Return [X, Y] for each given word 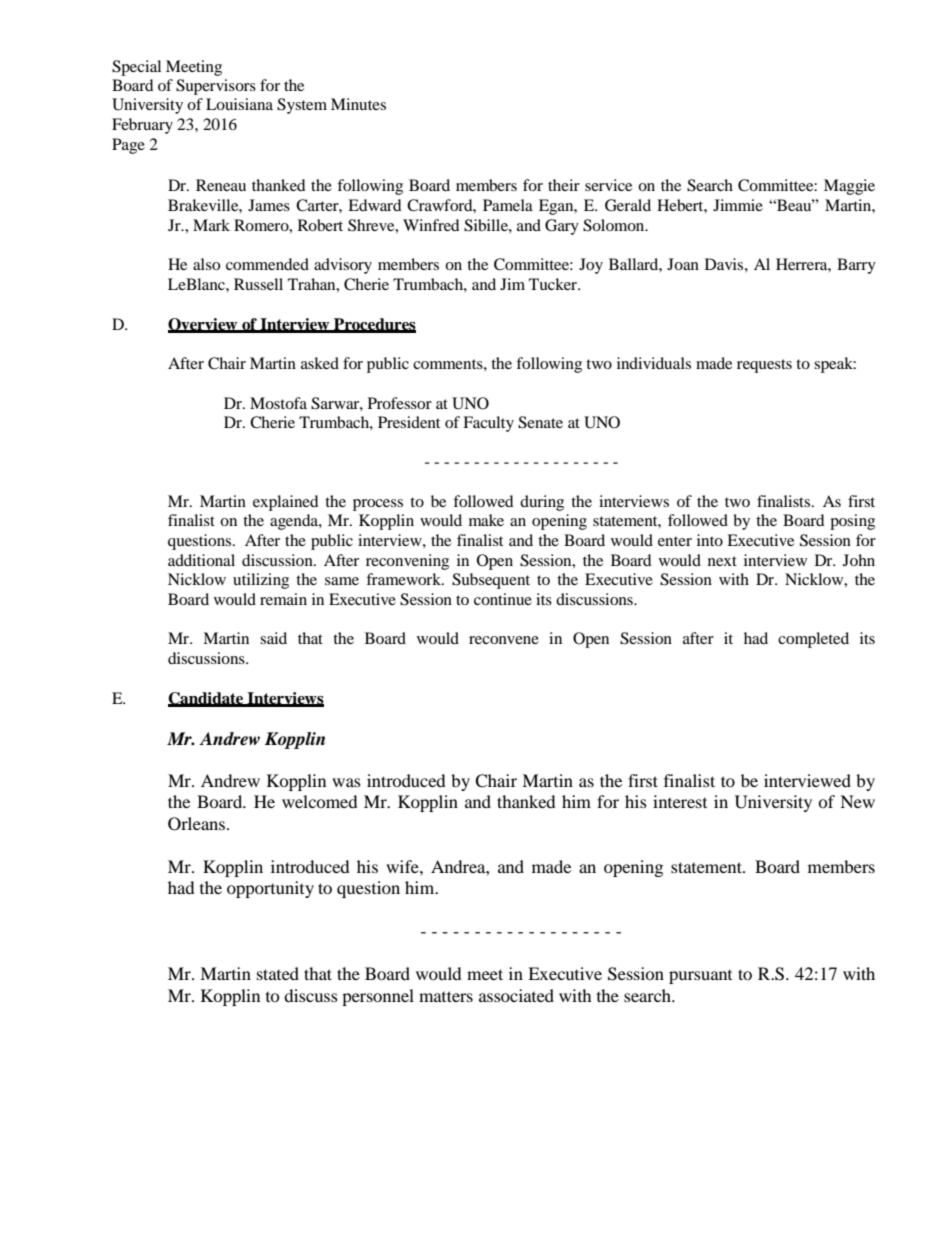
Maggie [849, 187]
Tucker [554, 284]
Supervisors [216, 87]
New [857, 801]
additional [201, 560]
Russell [258, 284]
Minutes [358, 104]
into [710, 540]
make [486, 520]
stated [278, 973]
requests [764, 366]
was [346, 782]
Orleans [196, 824]
